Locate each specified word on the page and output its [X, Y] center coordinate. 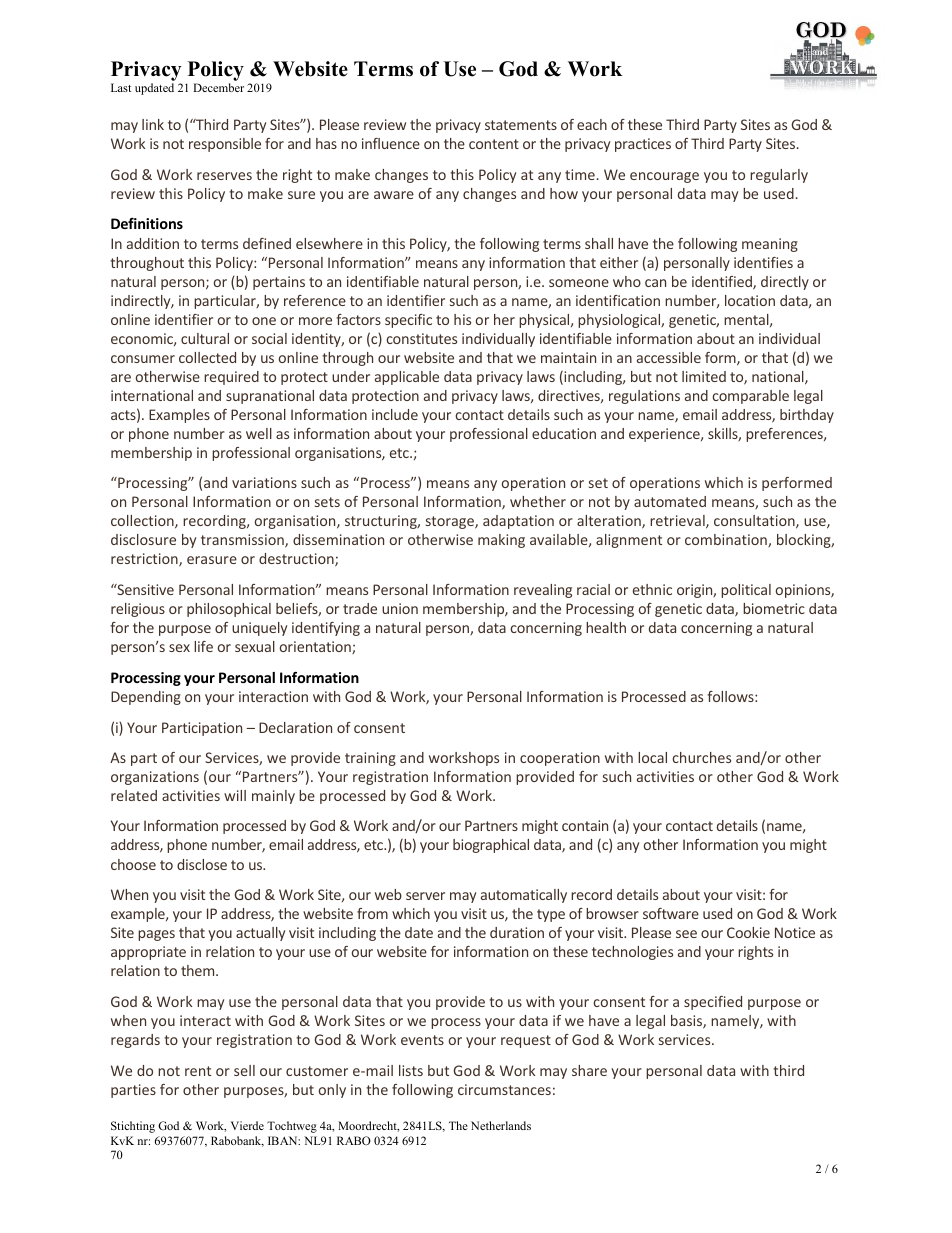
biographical [491, 846]
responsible [225, 145]
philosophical [229, 610]
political [746, 591]
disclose [202, 864]
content [494, 144]
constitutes [421, 338]
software [671, 913]
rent [198, 1071]
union [400, 608]
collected [207, 357]
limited [704, 376]
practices [643, 145]
